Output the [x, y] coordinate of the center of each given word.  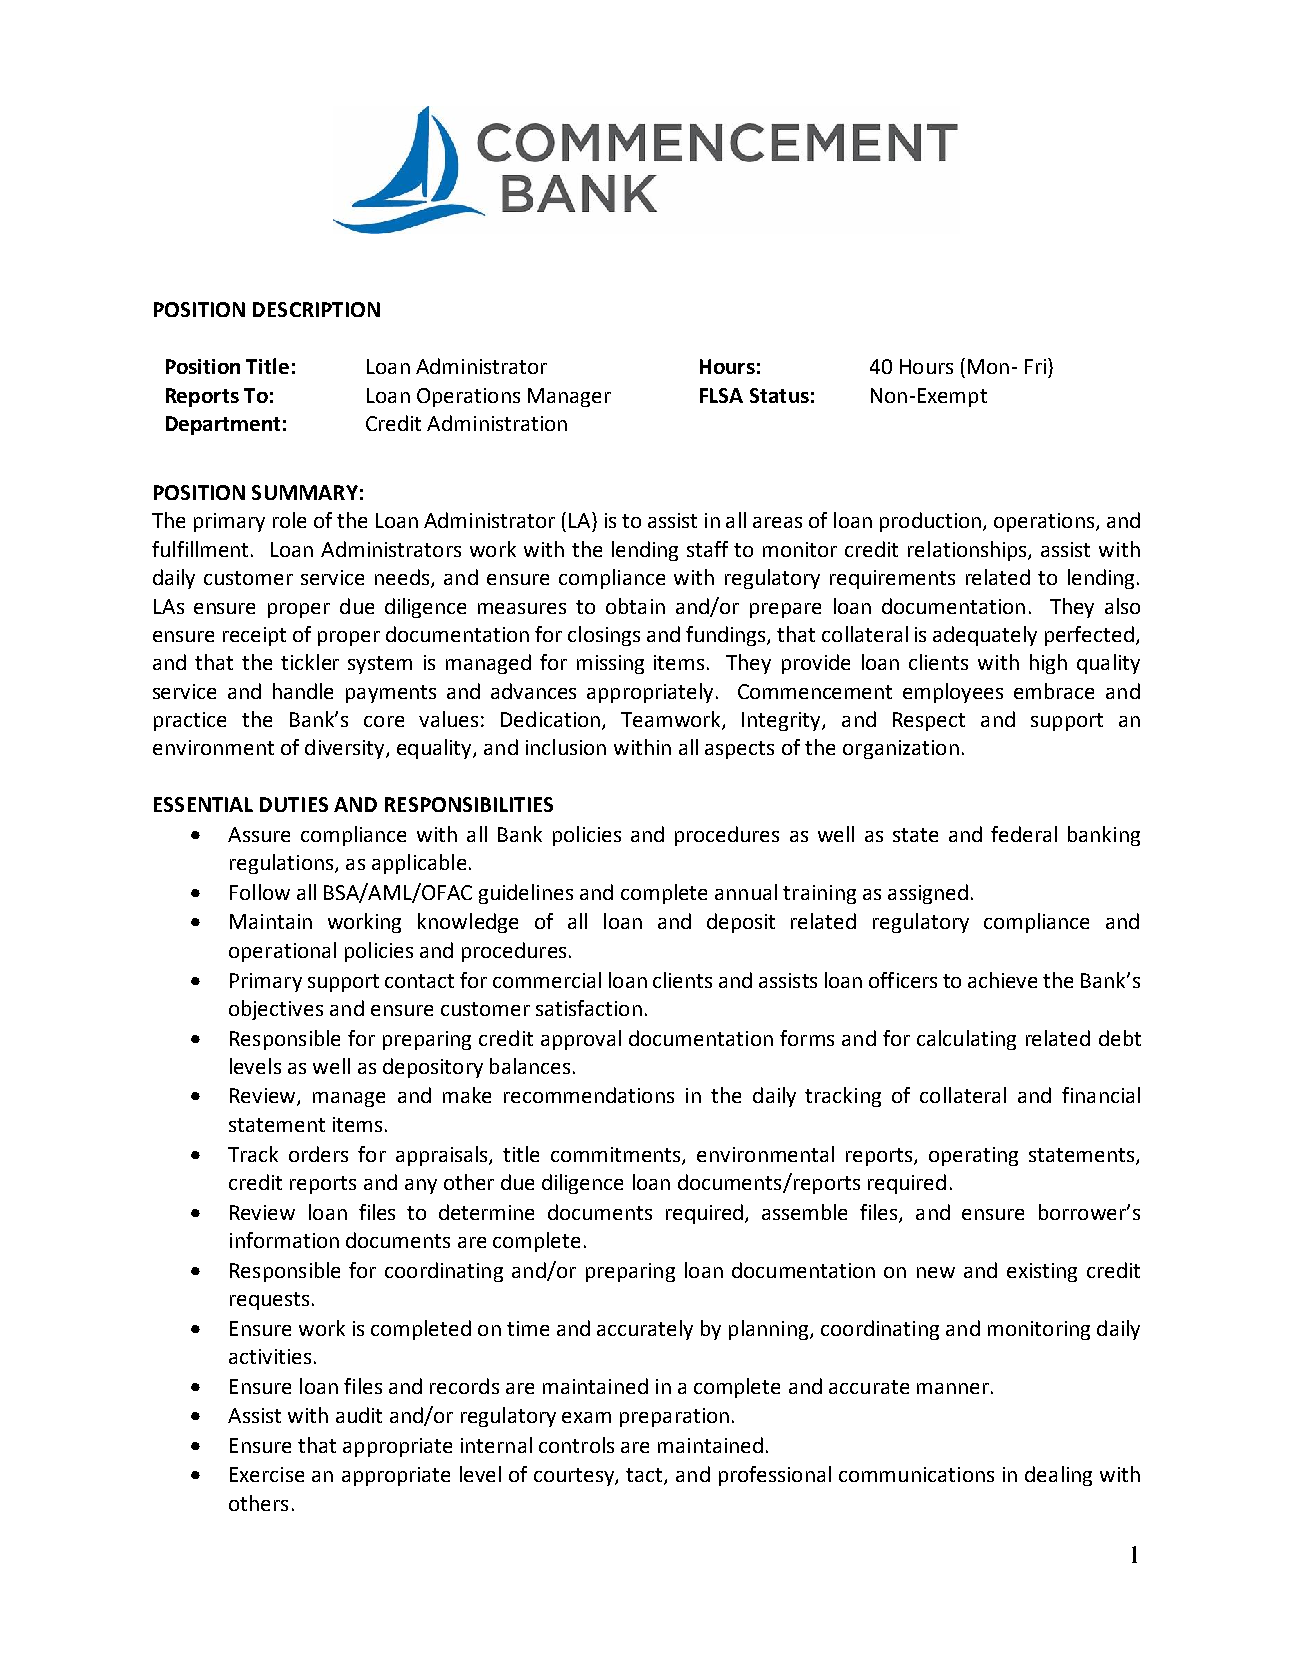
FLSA [721, 395]
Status [779, 395]
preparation [674, 1417]
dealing [1058, 1476]
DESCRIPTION [316, 309]
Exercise [267, 1474]
